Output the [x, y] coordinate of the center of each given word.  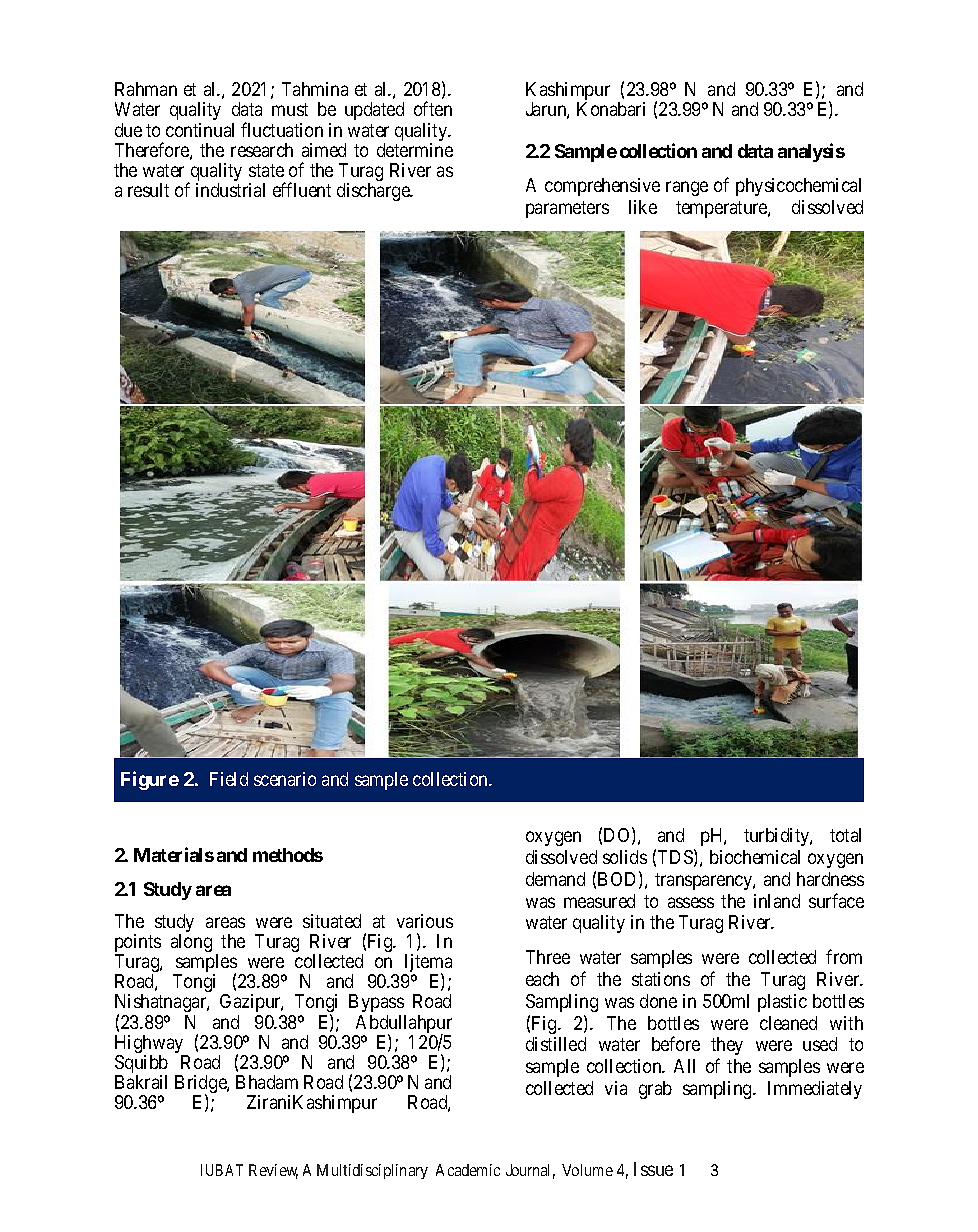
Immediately [815, 1090]
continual [200, 130]
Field [229, 779]
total [845, 835]
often [433, 108]
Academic [468, 1170]
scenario [285, 779]
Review [273, 1171]
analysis [811, 152]
